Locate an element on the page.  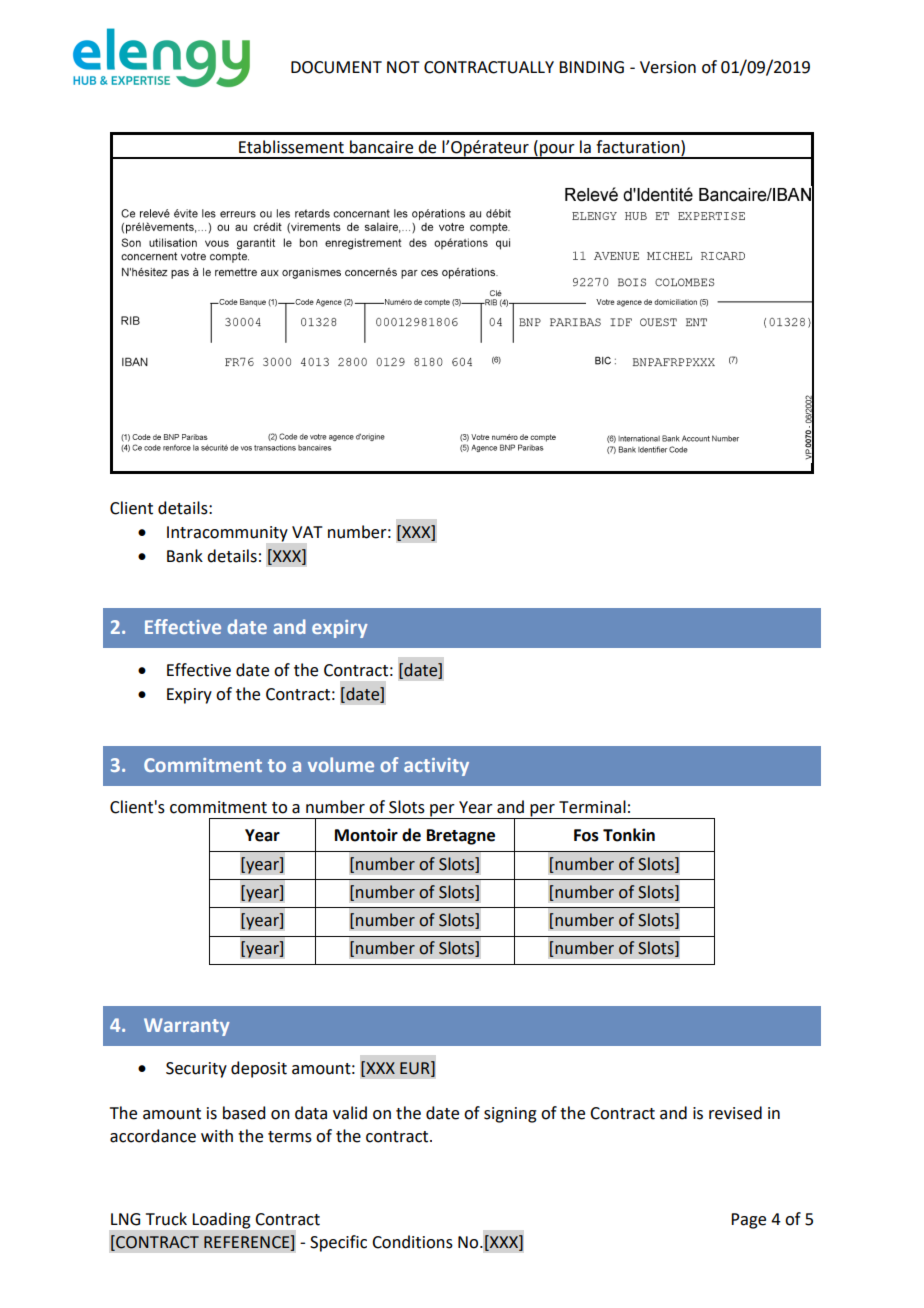
Conditions is located at coordinates (412, 1242).
